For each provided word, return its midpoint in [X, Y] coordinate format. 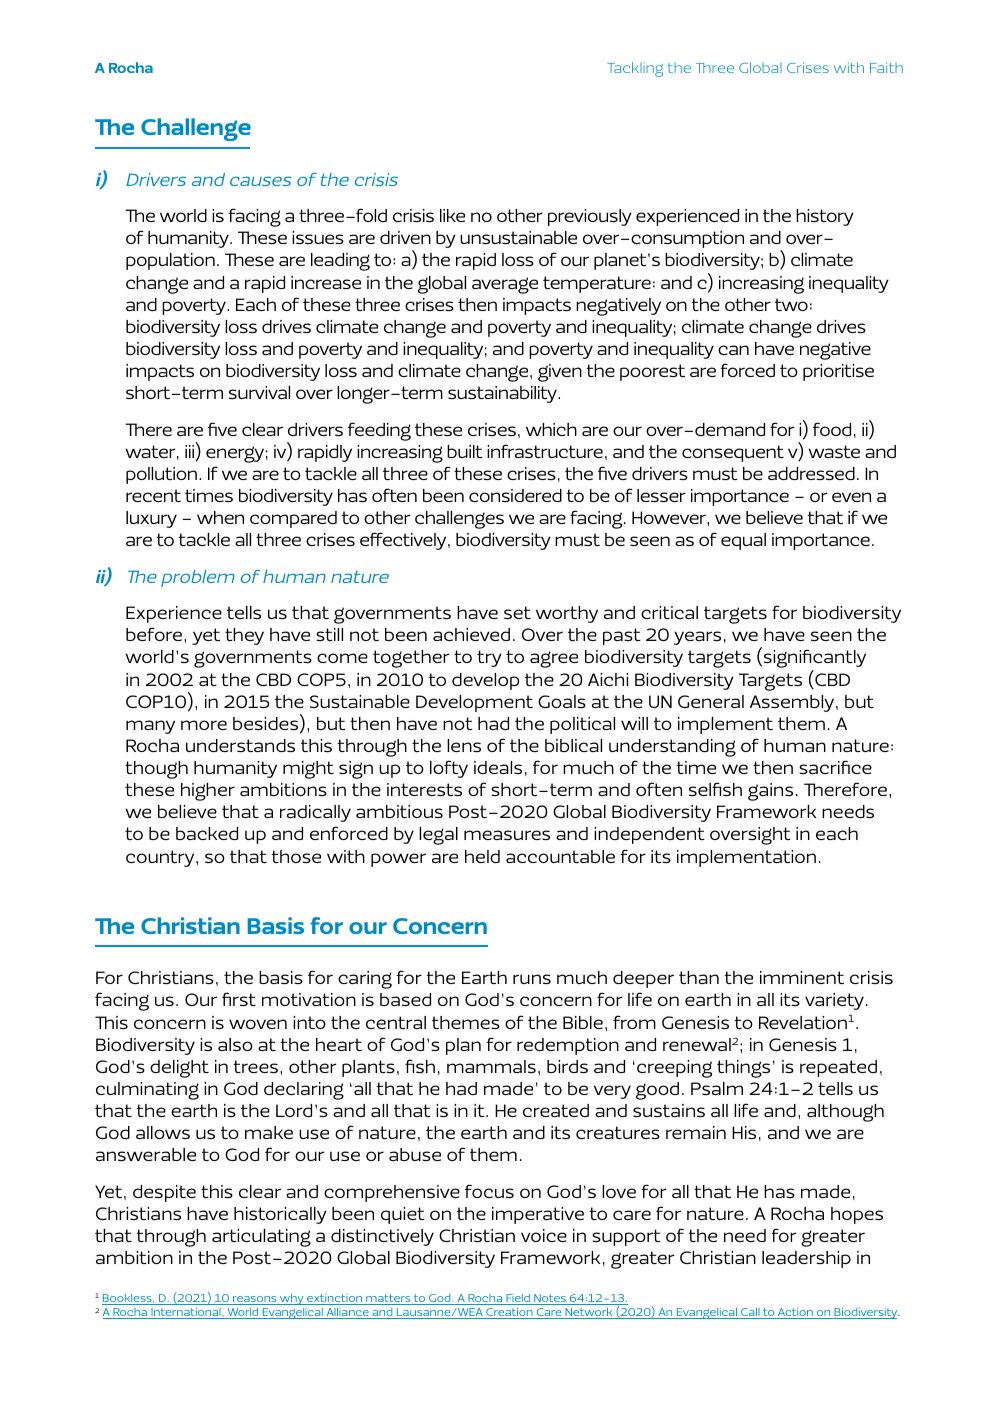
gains [770, 792]
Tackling [635, 69]
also [235, 1044]
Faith [886, 67]
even [851, 497]
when [220, 517]
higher [208, 792]
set [517, 612]
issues [318, 237]
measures [507, 835]
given [560, 373]
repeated [838, 1068]
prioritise [838, 372]
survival [259, 392]
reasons [255, 1300]
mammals [491, 1066]
